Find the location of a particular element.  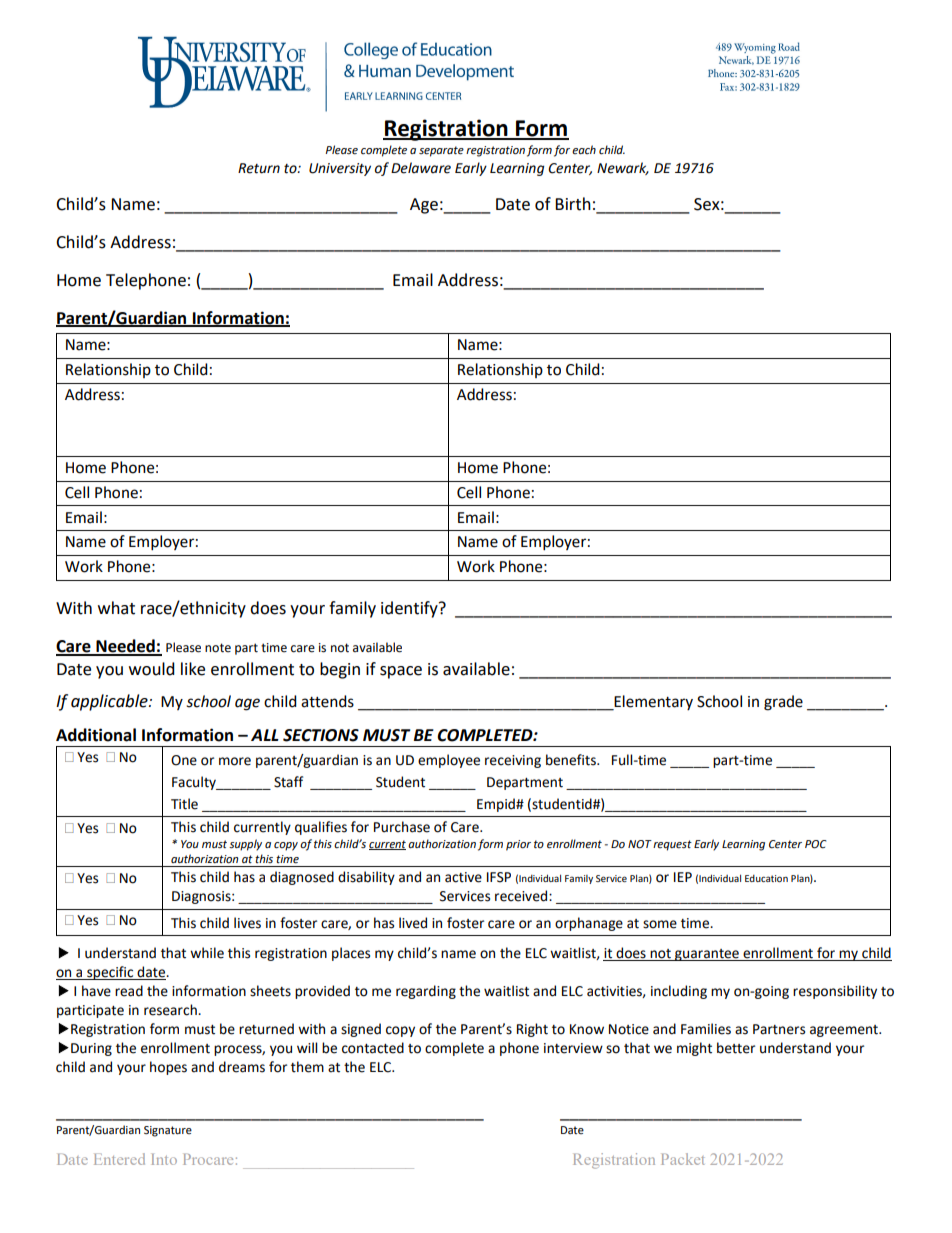

what is located at coordinates (116, 608).
